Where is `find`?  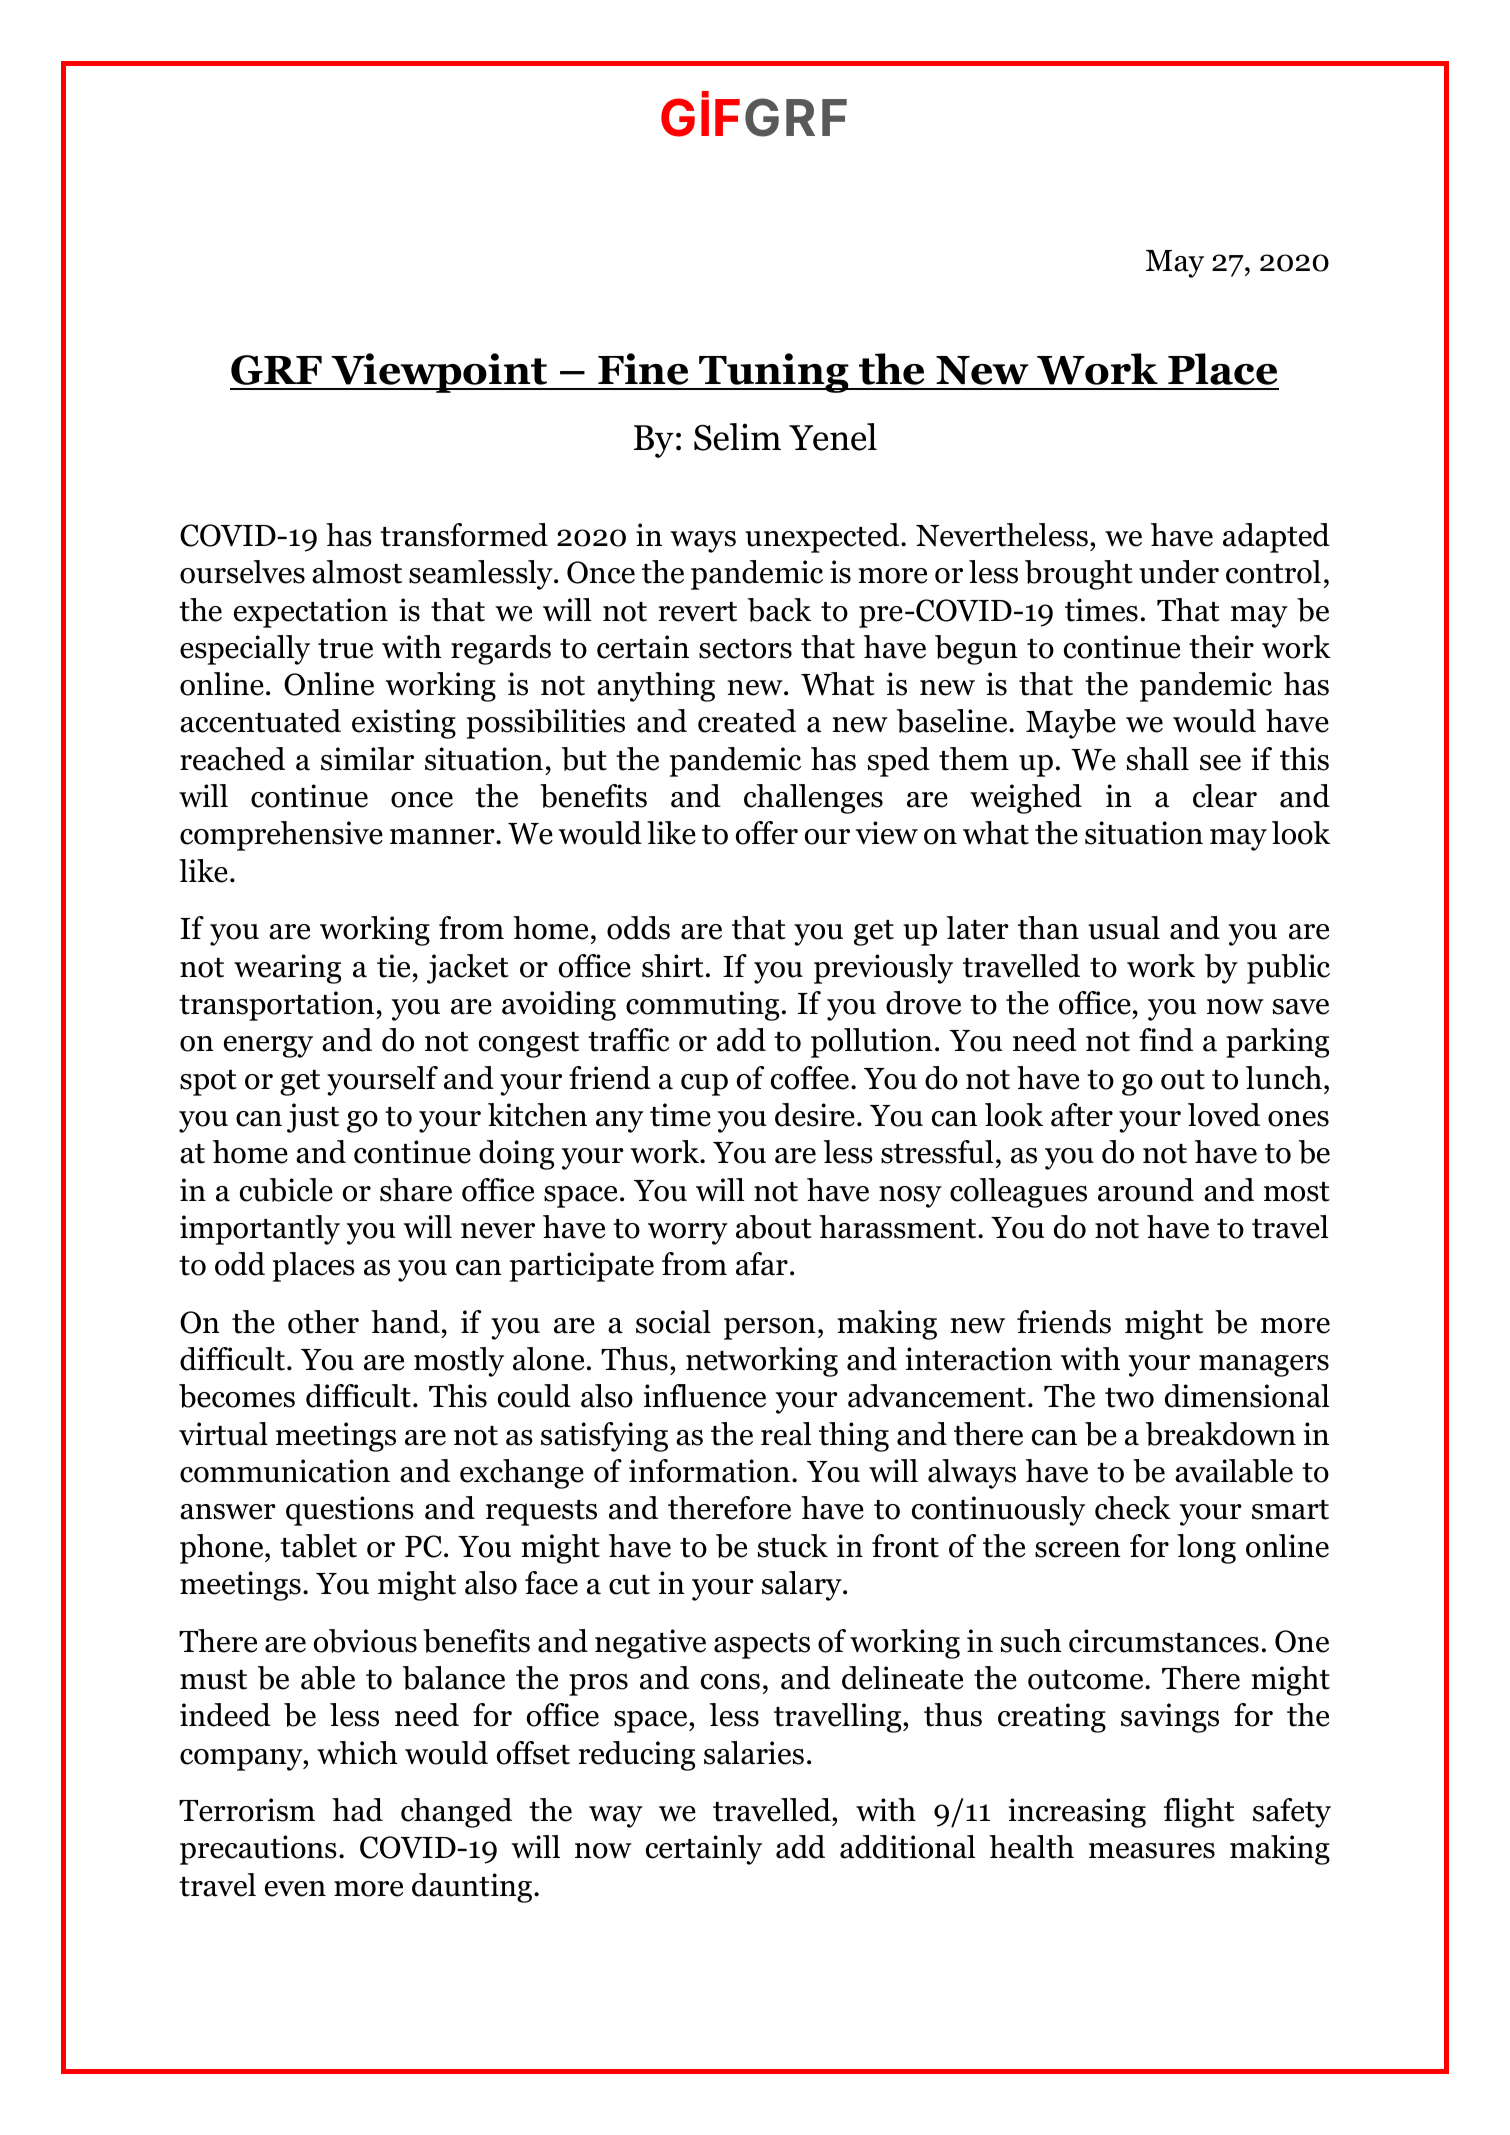
find is located at coordinates (1166, 1040).
